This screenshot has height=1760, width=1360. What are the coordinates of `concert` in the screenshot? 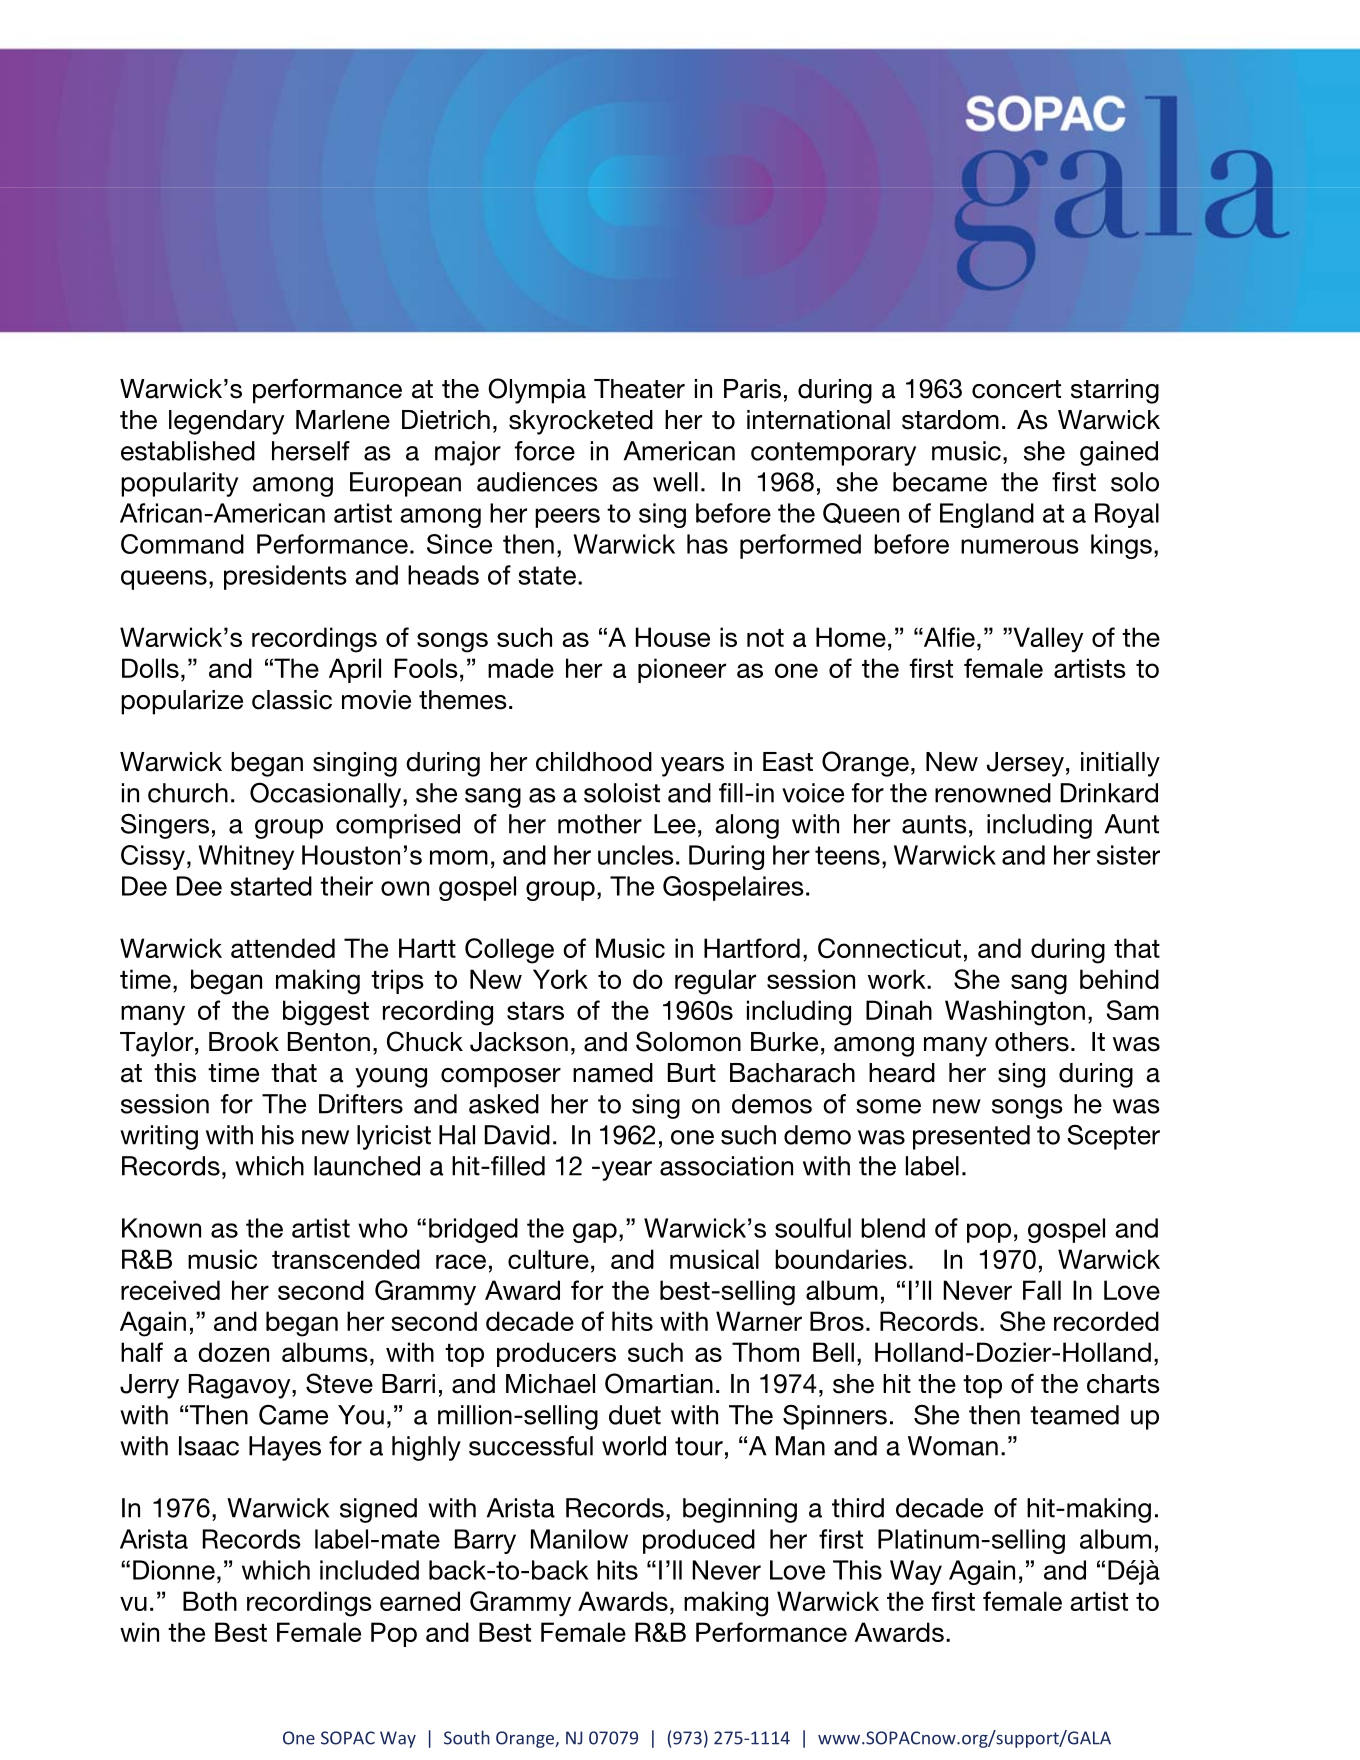 It's located at (1016, 389).
